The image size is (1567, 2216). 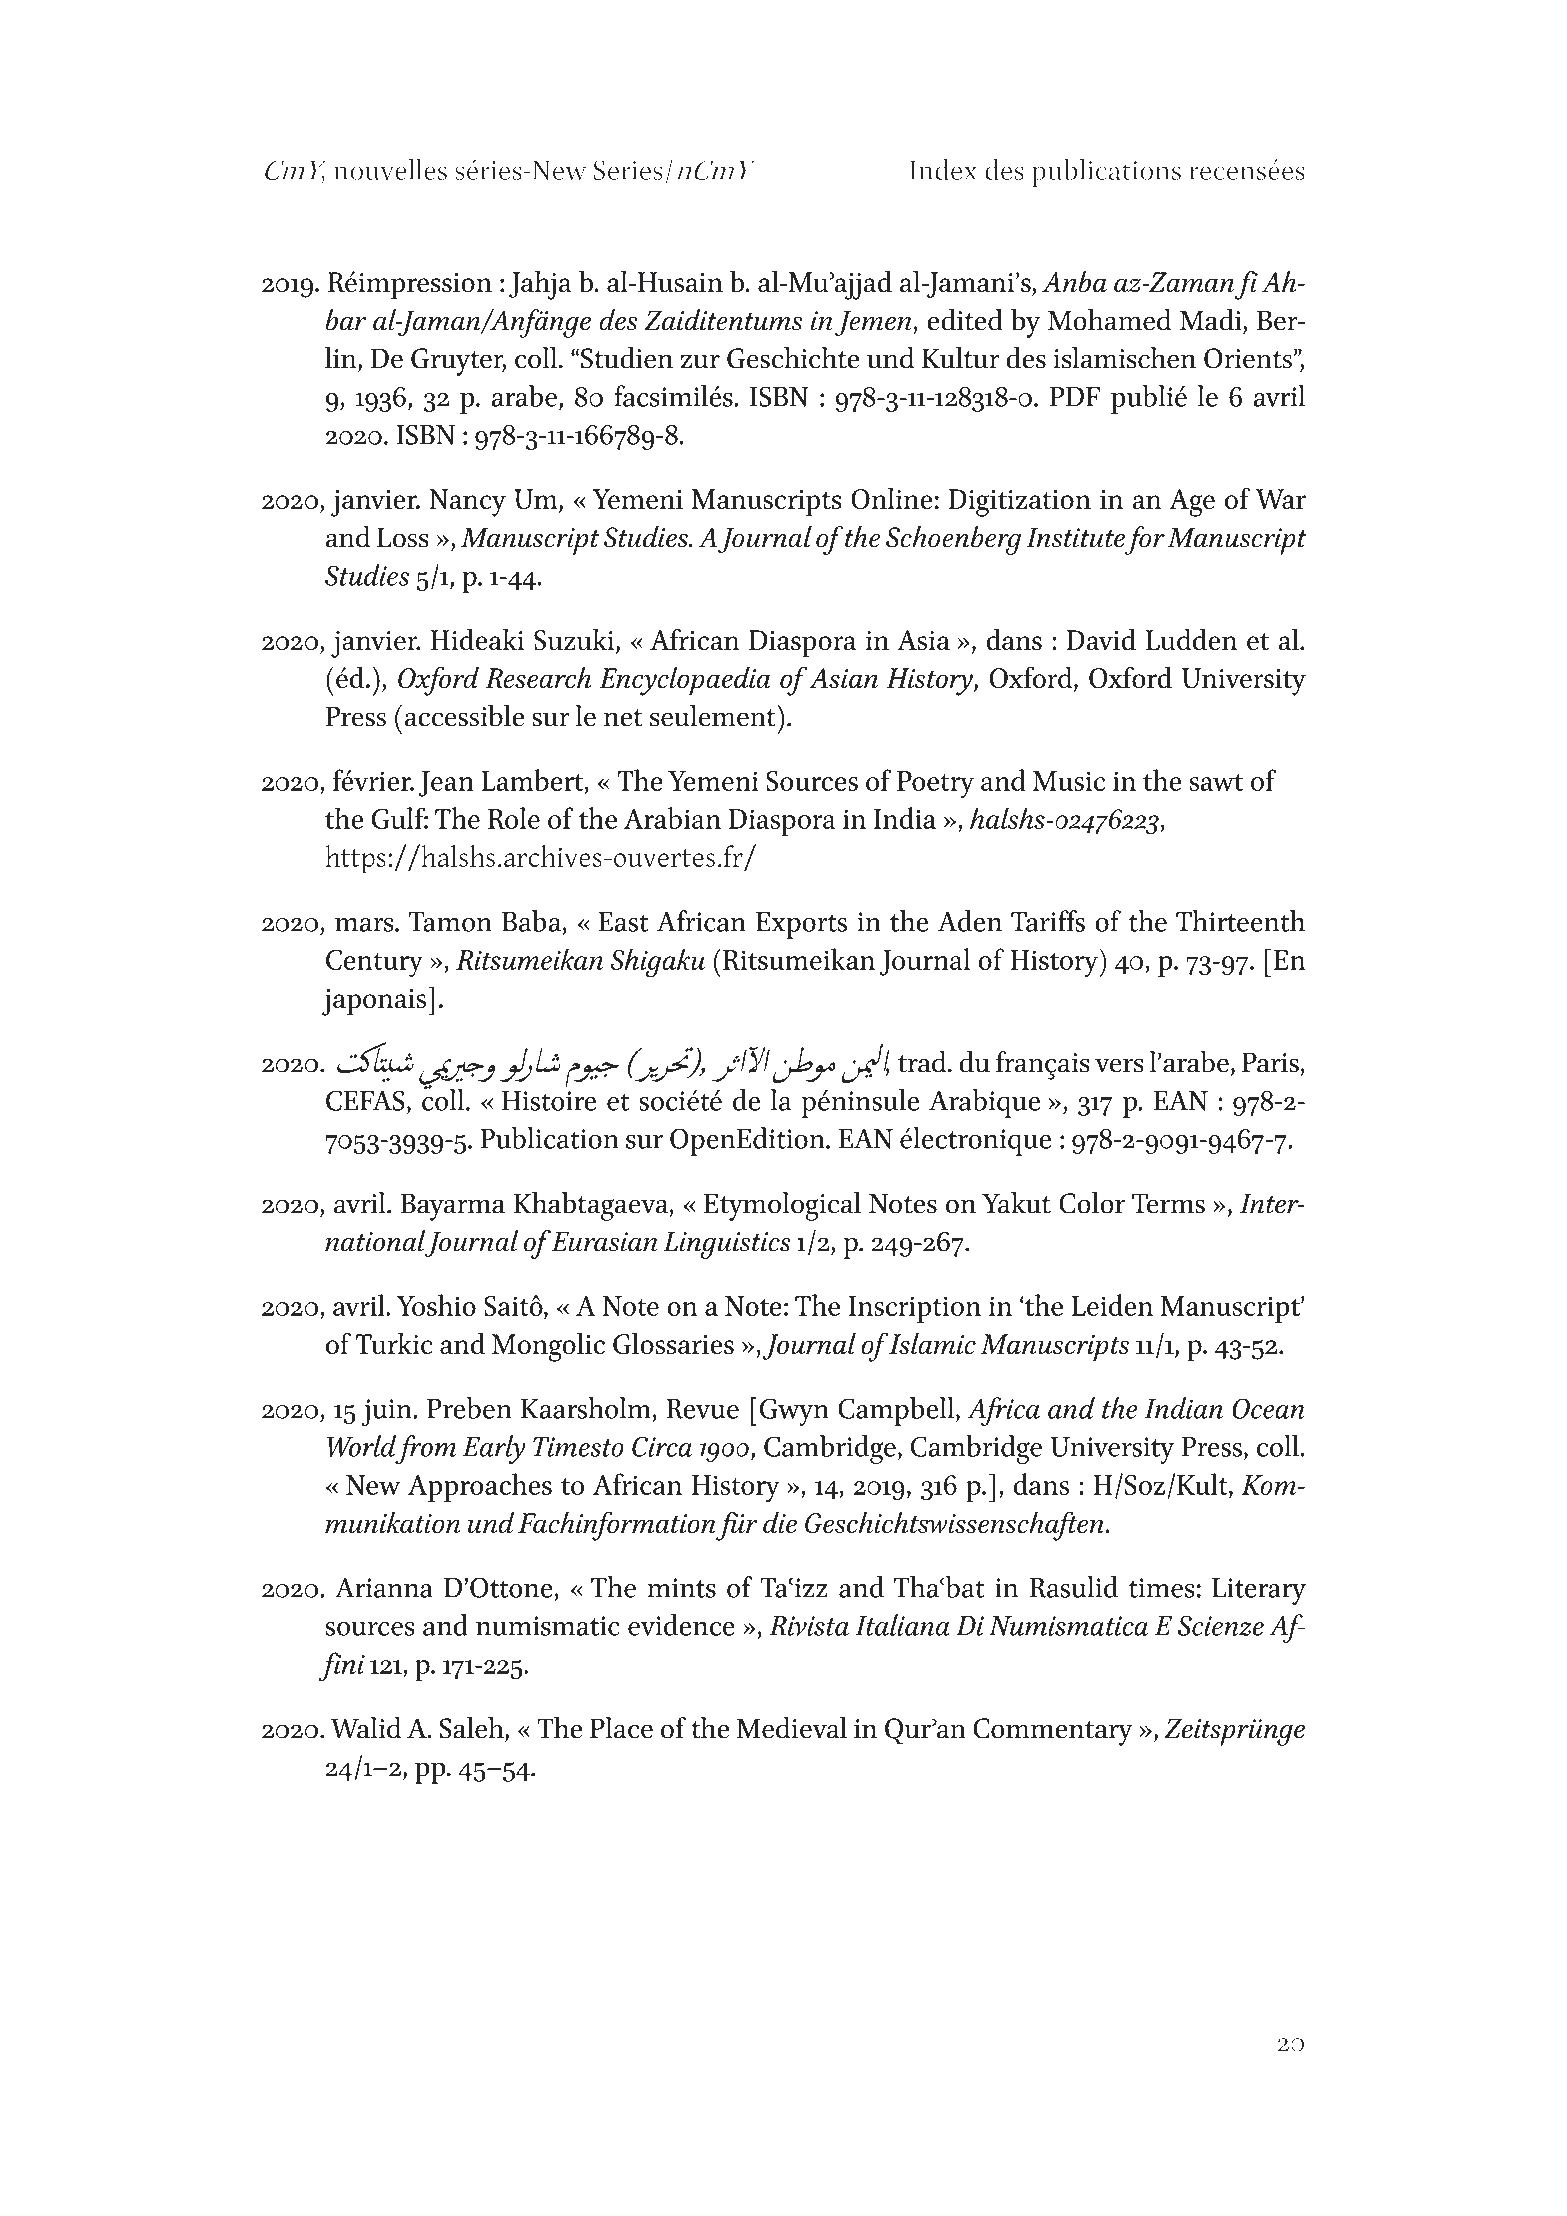 I want to click on Medieval, so click(x=792, y=1728).
